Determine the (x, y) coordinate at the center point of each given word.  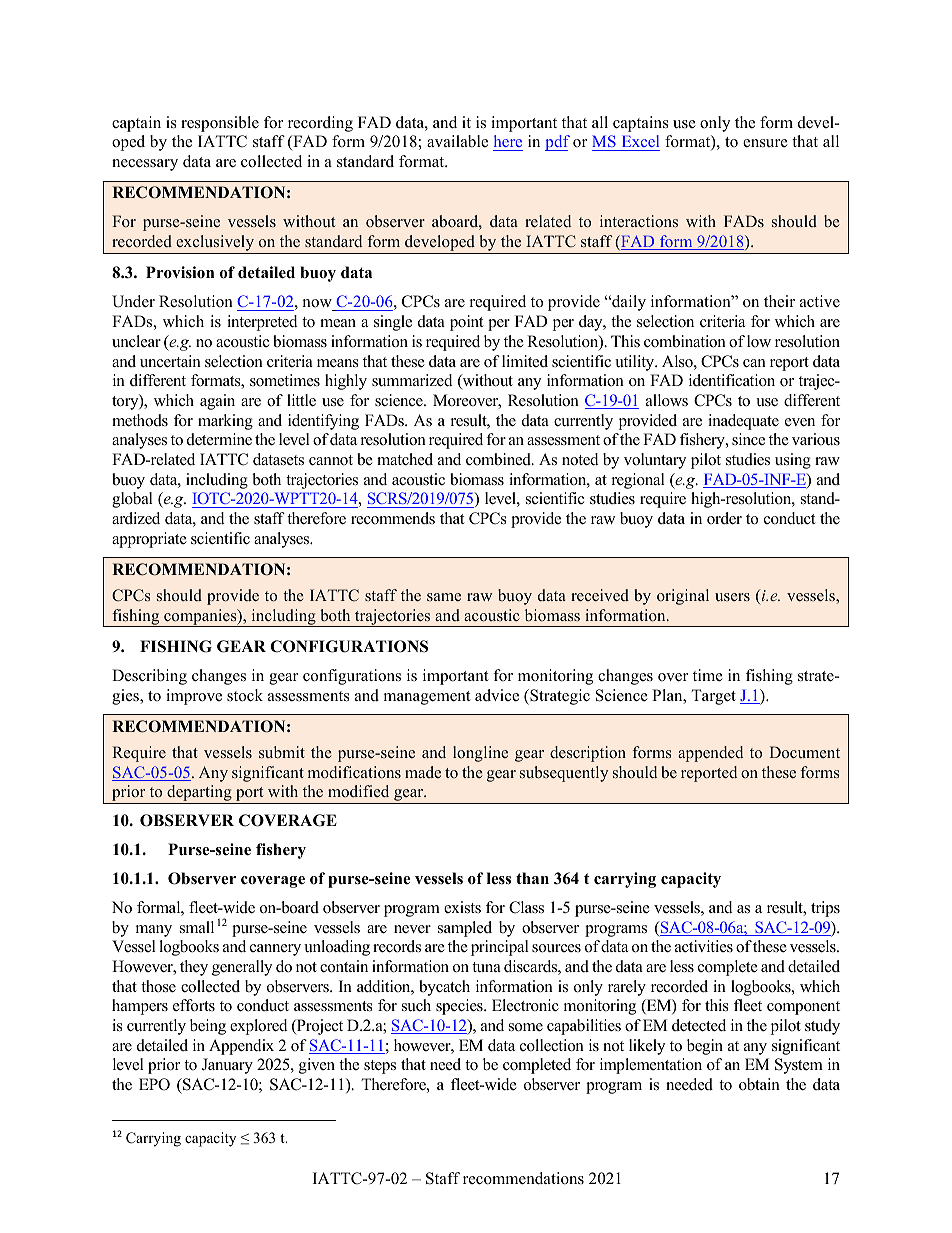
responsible (220, 124)
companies (200, 618)
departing (199, 794)
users (732, 597)
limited (525, 361)
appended (710, 754)
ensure (765, 143)
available (457, 141)
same (444, 597)
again (217, 402)
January (227, 1066)
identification (732, 380)
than (532, 878)
